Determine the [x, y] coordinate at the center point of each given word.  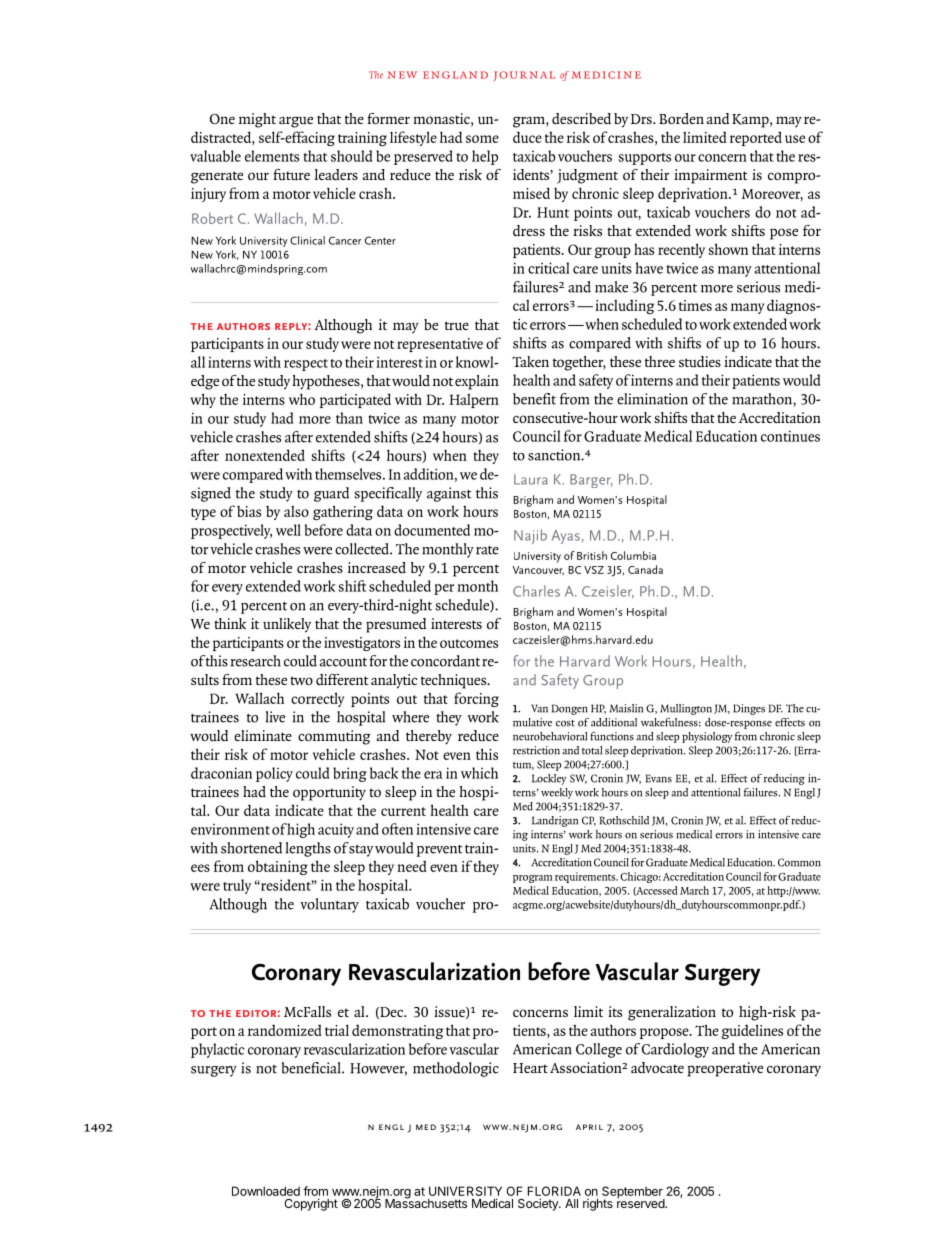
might [257, 120]
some [482, 139]
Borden [681, 118]
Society [539, 1204]
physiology [707, 737]
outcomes [469, 643]
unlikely [287, 625]
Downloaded [266, 1191]
